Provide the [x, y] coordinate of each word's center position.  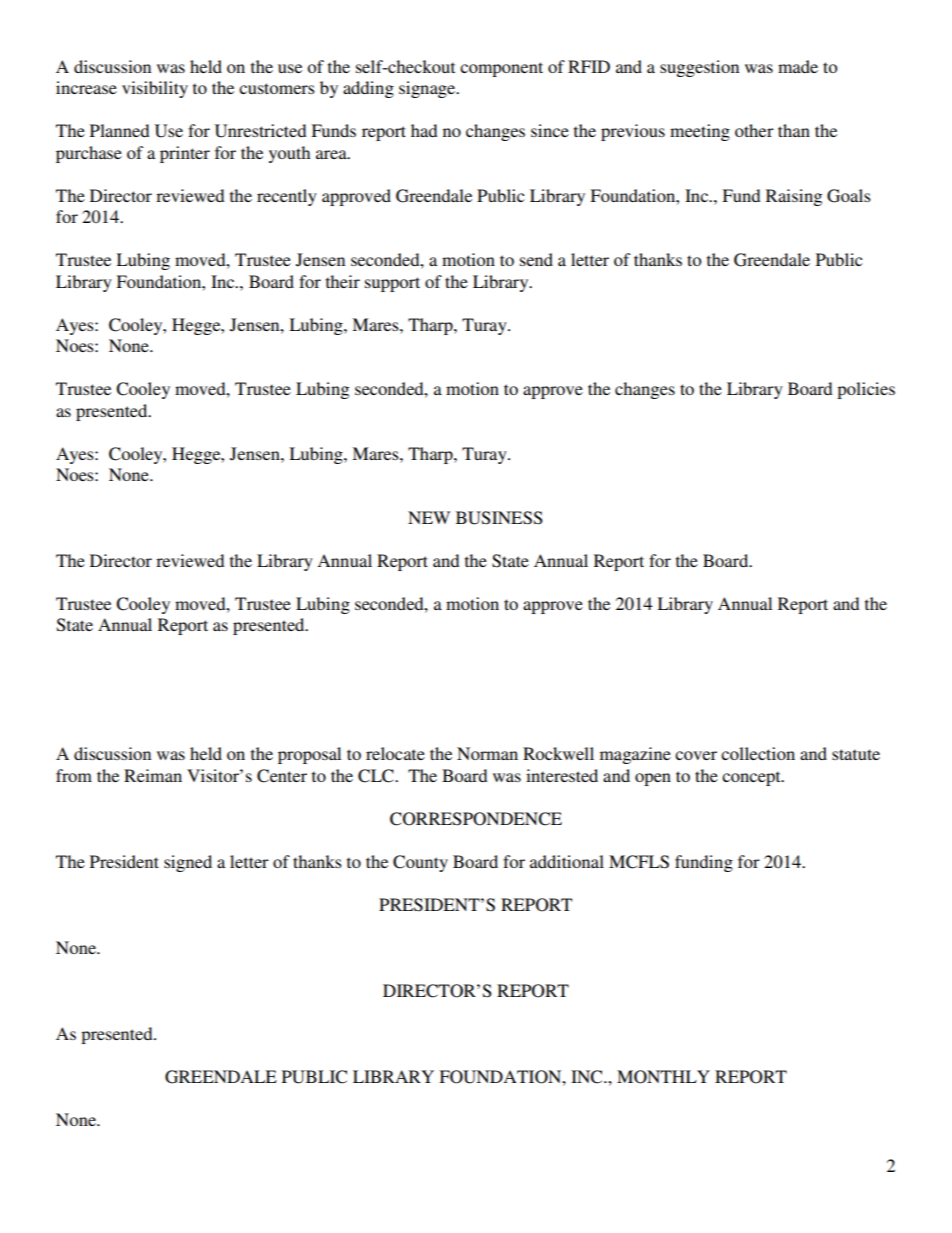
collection [758, 753]
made [798, 66]
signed [188, 863]
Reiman [153, 775]
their [343, 281]
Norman [487, 753]
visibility [155, 89]
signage [428, 89]
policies [866, 390]
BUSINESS [499, 518]
